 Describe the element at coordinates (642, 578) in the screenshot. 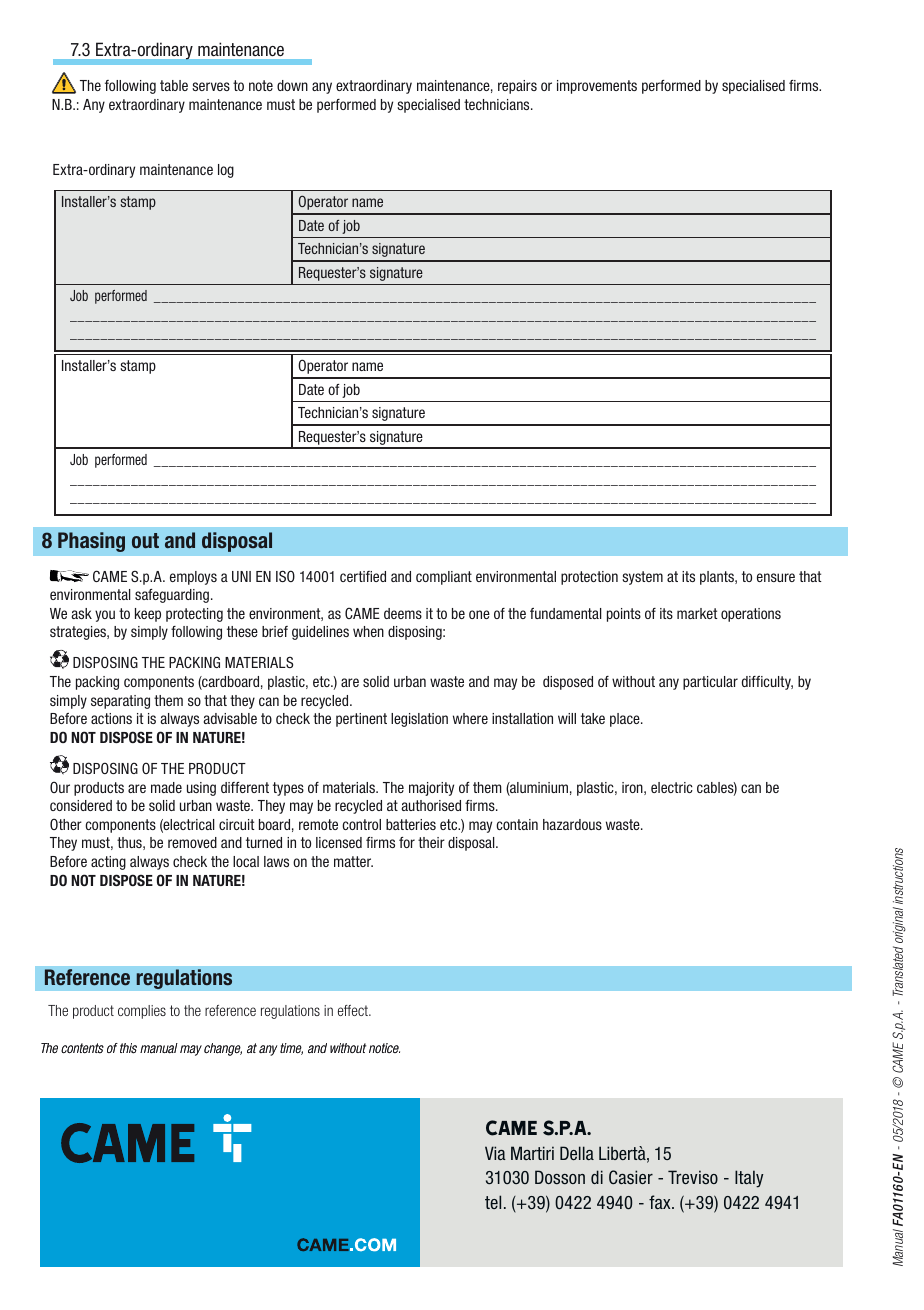

I see `system` at that location.
